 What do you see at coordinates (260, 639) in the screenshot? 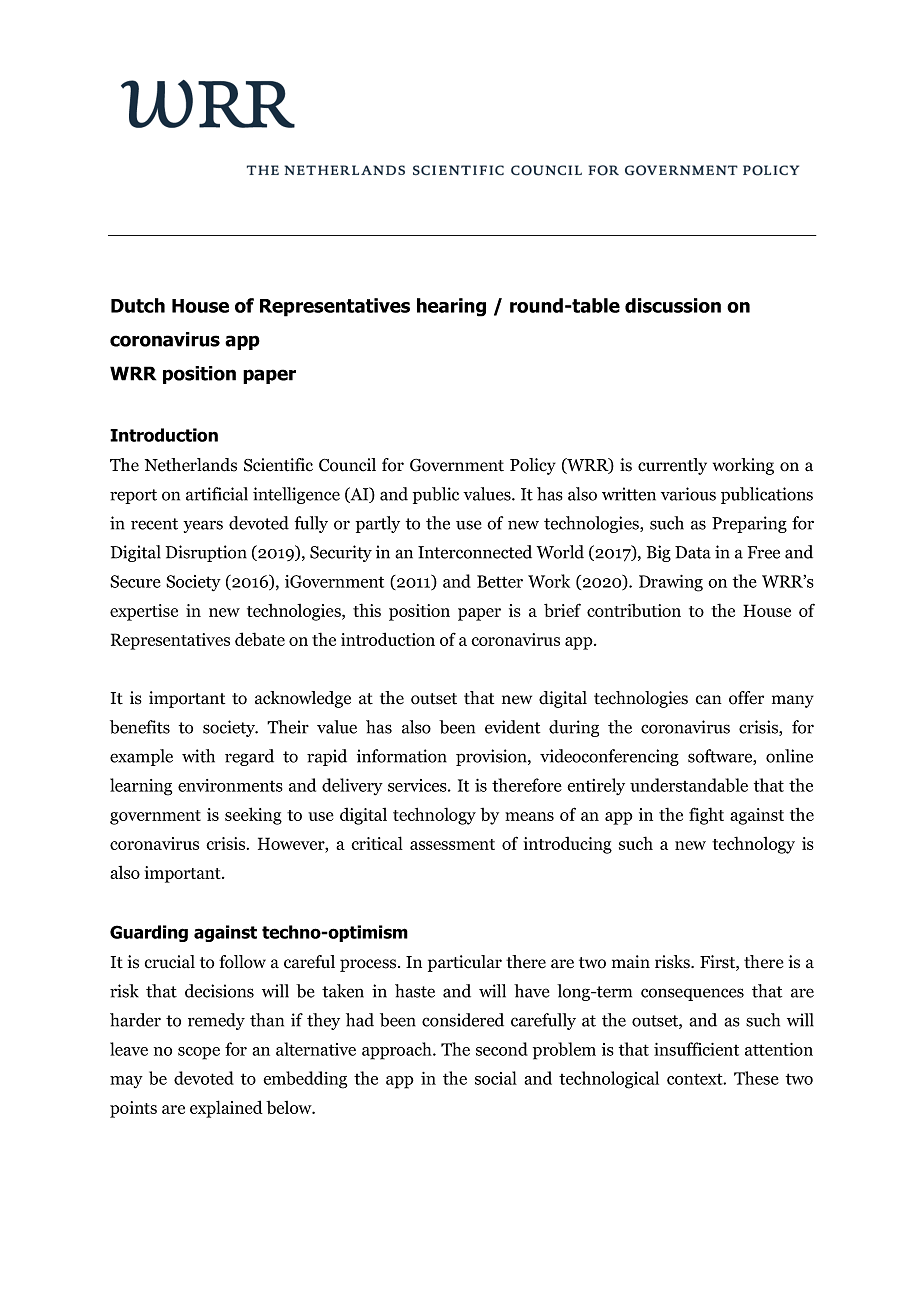
I see `debate` at bounding box center [260, 639].
